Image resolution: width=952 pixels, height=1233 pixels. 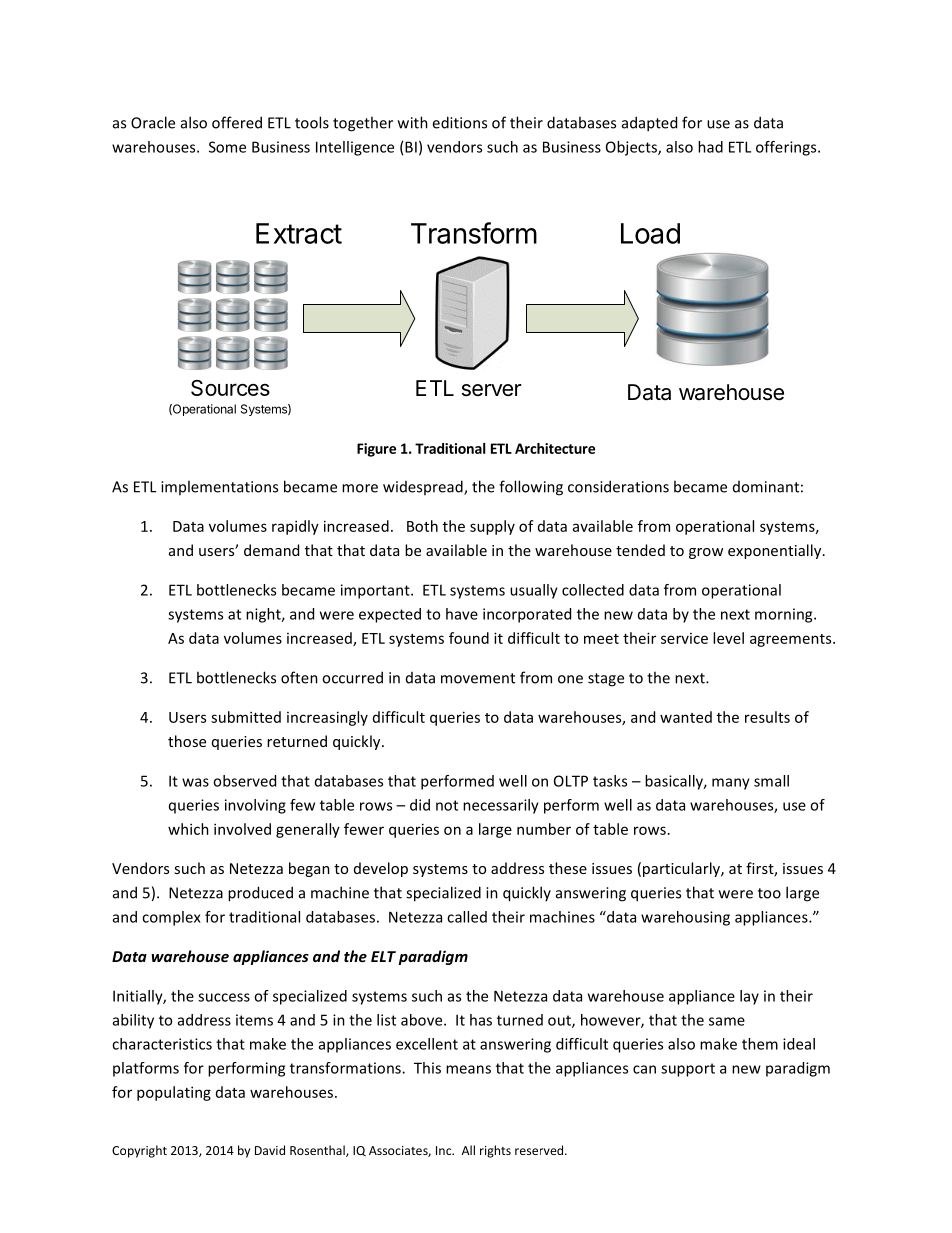 I want to click on produced, so click(x=260, y=894).
